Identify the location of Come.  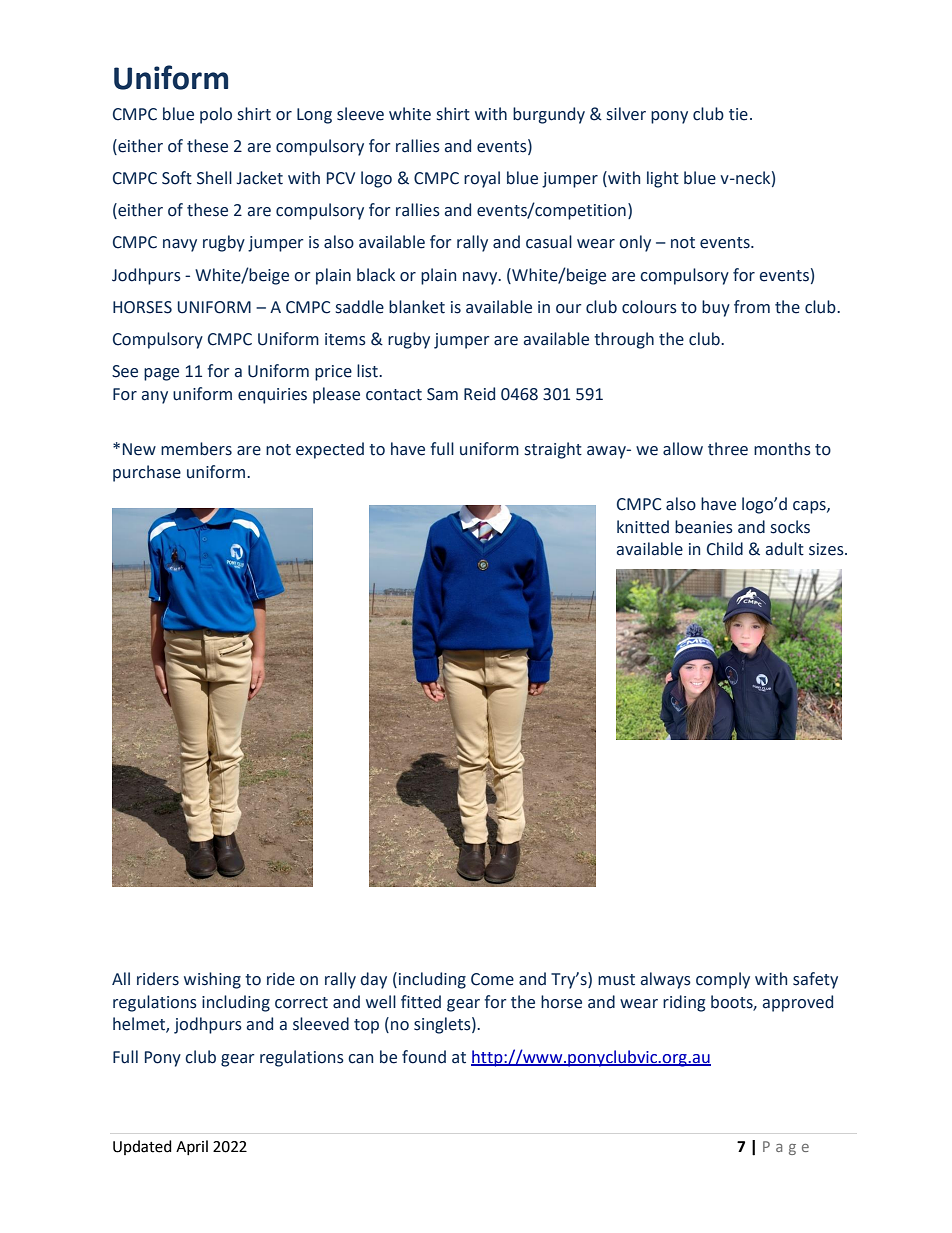
(492, 979).
